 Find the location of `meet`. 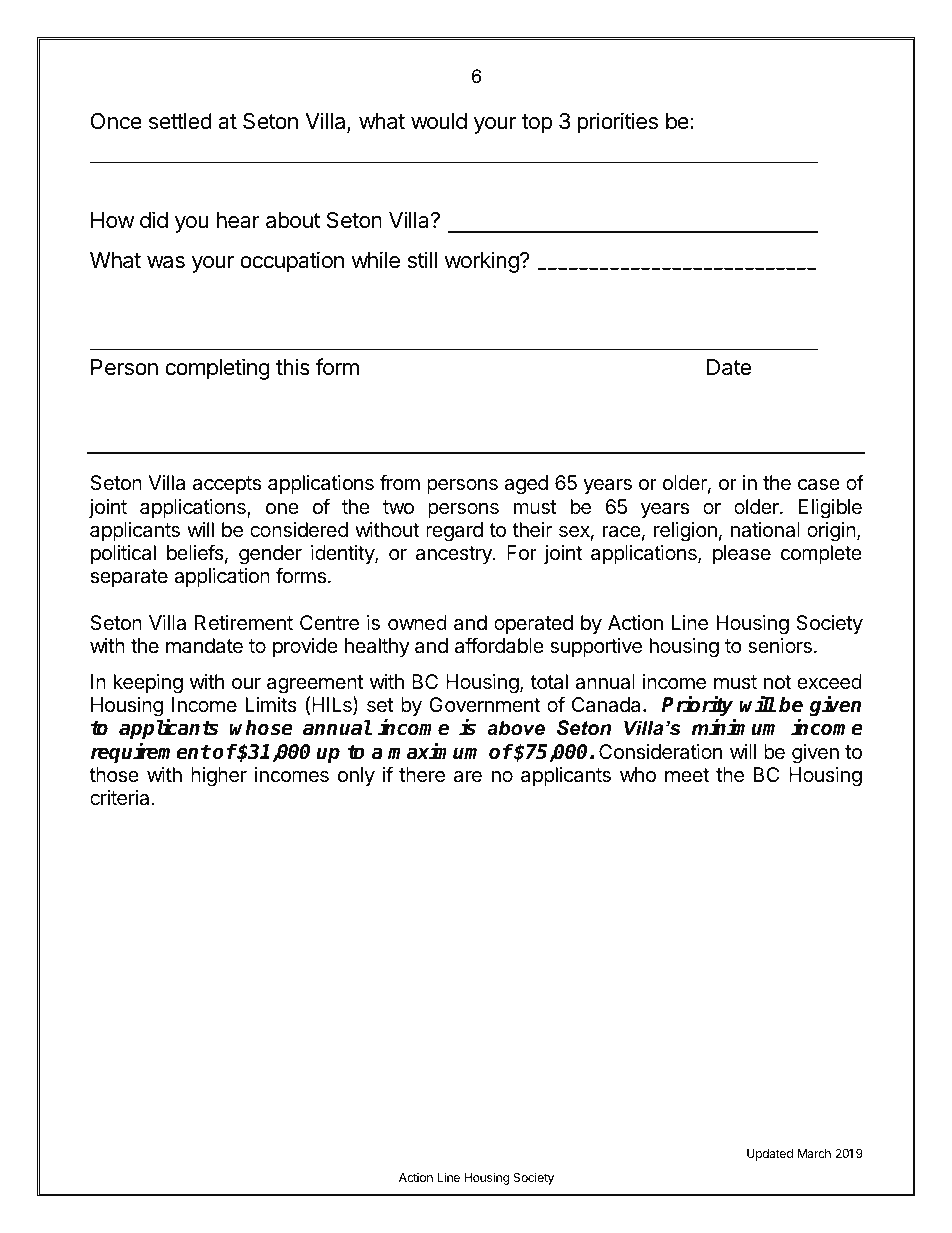

meet is located at coordinates (687, 775).
